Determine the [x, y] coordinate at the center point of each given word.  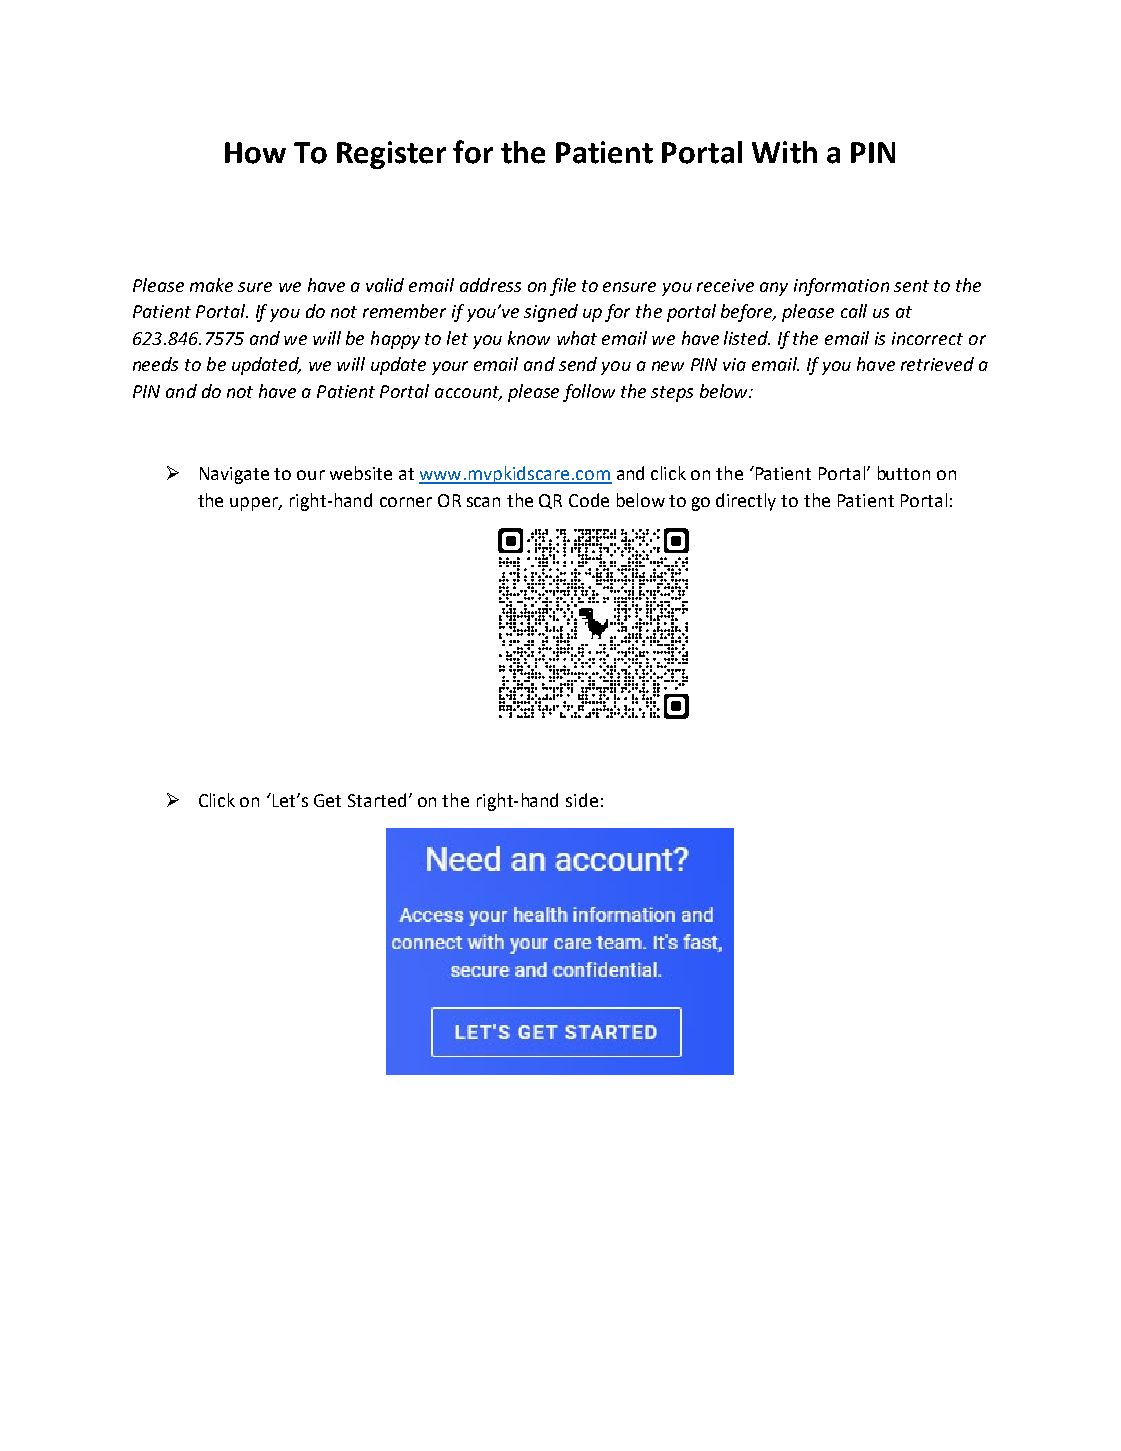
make [211, 285]
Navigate [234, 475]
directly [746, 502]
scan [483, 502]
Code [589, 500]
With [784, 152]
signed [551, 313]
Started [377, 800]
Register [391, 155]
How [255, 153]
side [582, 800]
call [854, 311]
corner [406, 502]
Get [327, 800]
